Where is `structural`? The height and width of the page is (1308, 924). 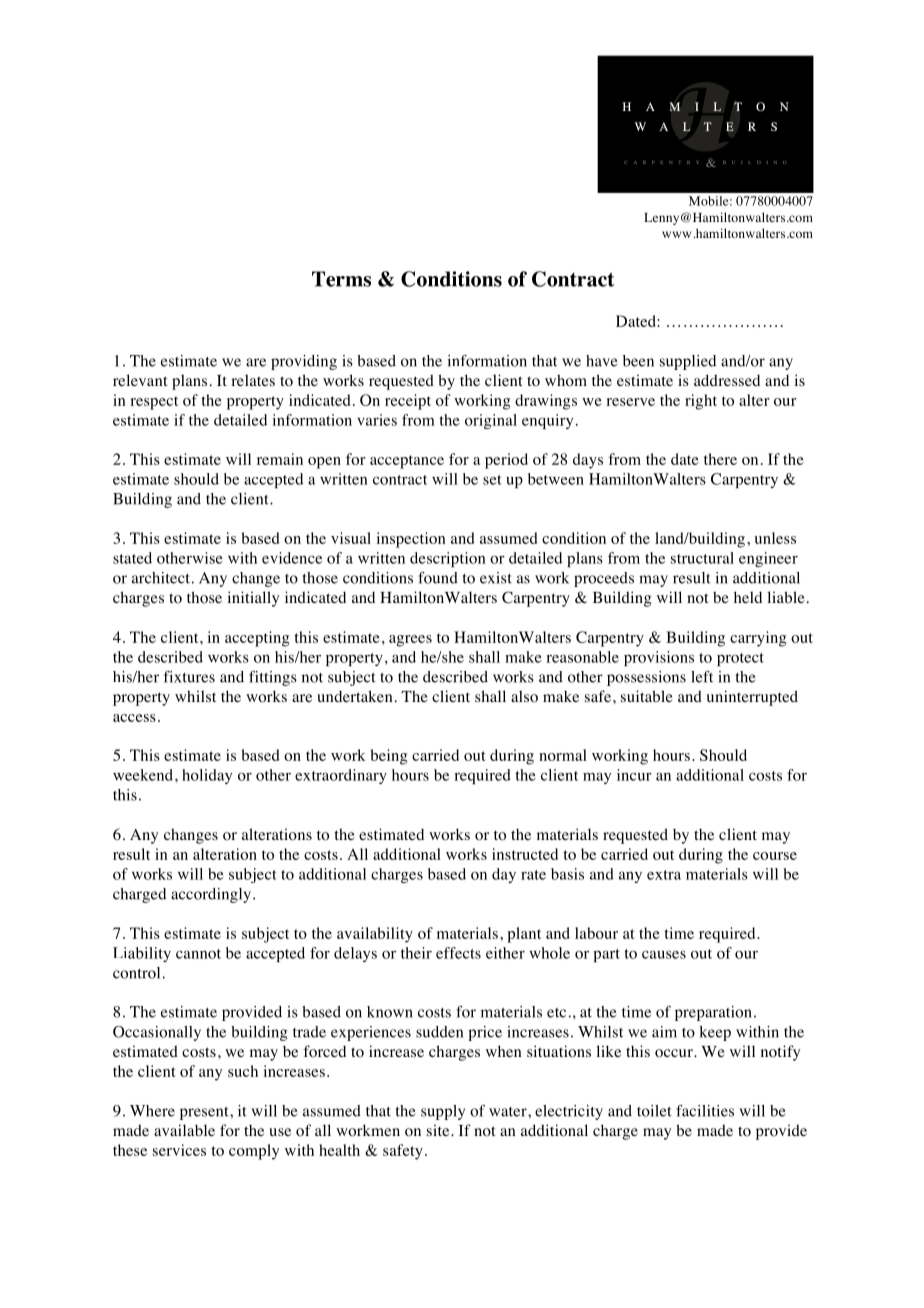
structural is located at coordinates (702, 558).
